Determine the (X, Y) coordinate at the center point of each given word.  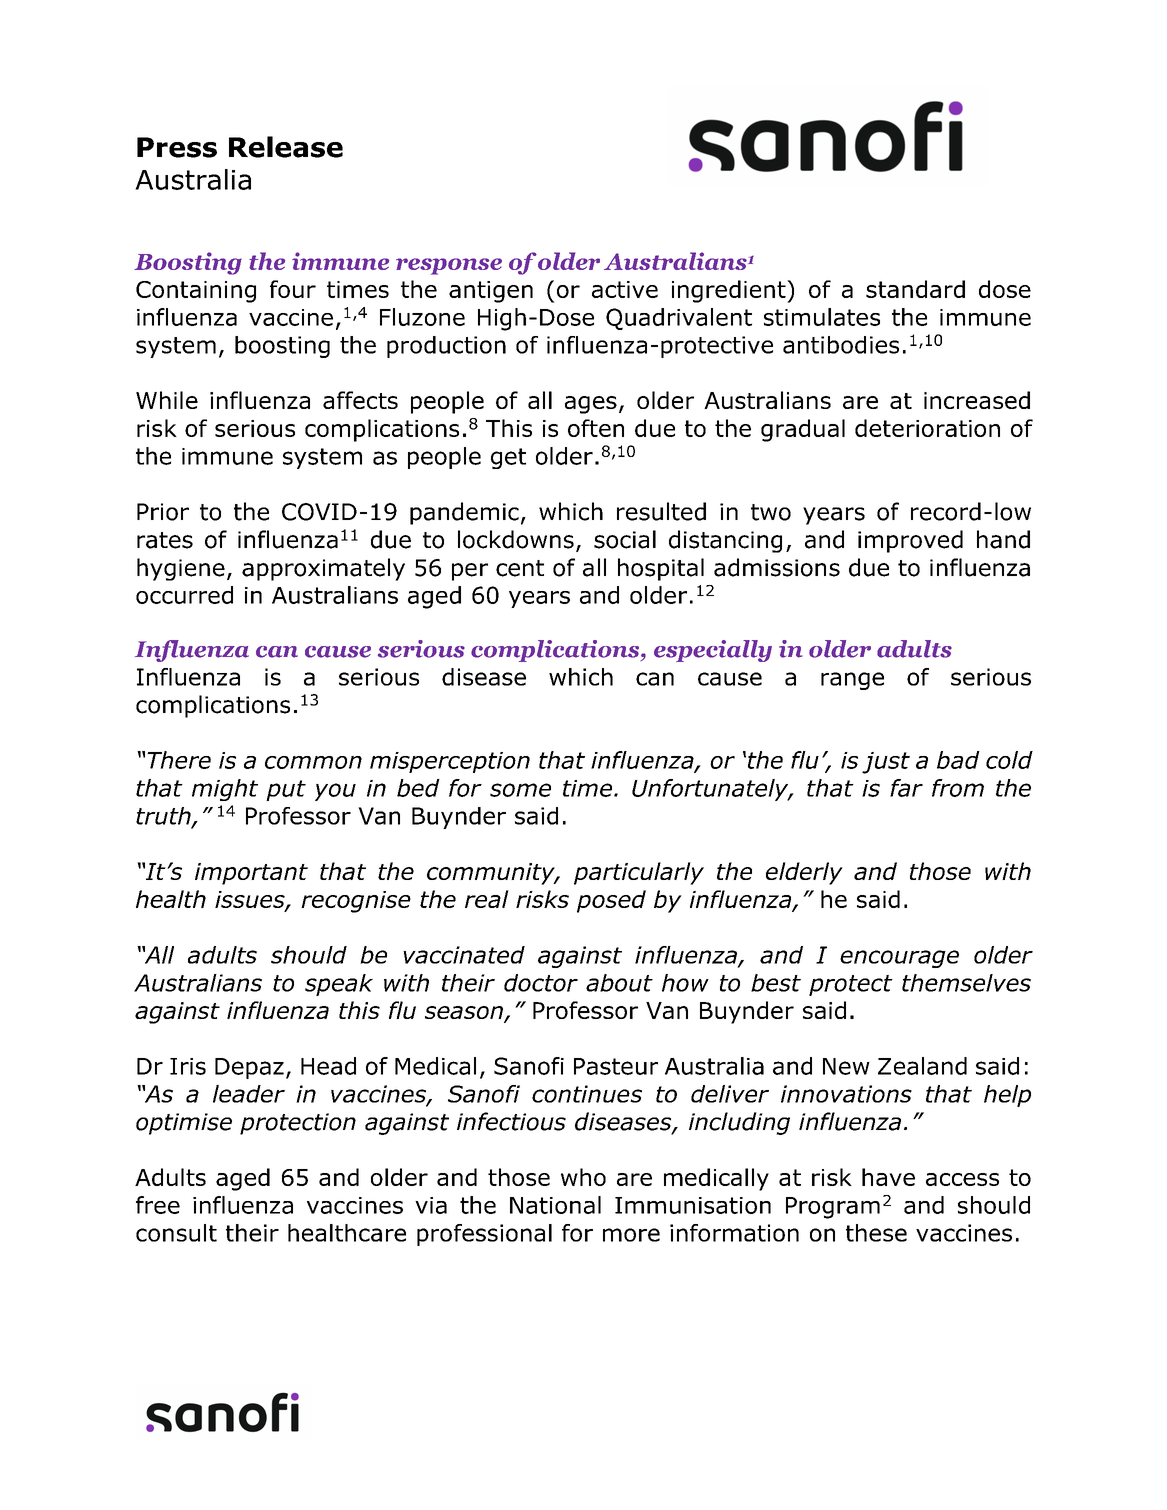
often (596, 428)
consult (176, 1233)
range (852, 681)
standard (915, 289)
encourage (899, 959)
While (167, 400)
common (313, 762)
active (625, 289)
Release (286, 147)
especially (713, 651)
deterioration (927, 428)
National (555, 1205)
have (888, 1177)
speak (339, 985)
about (619, 983)
